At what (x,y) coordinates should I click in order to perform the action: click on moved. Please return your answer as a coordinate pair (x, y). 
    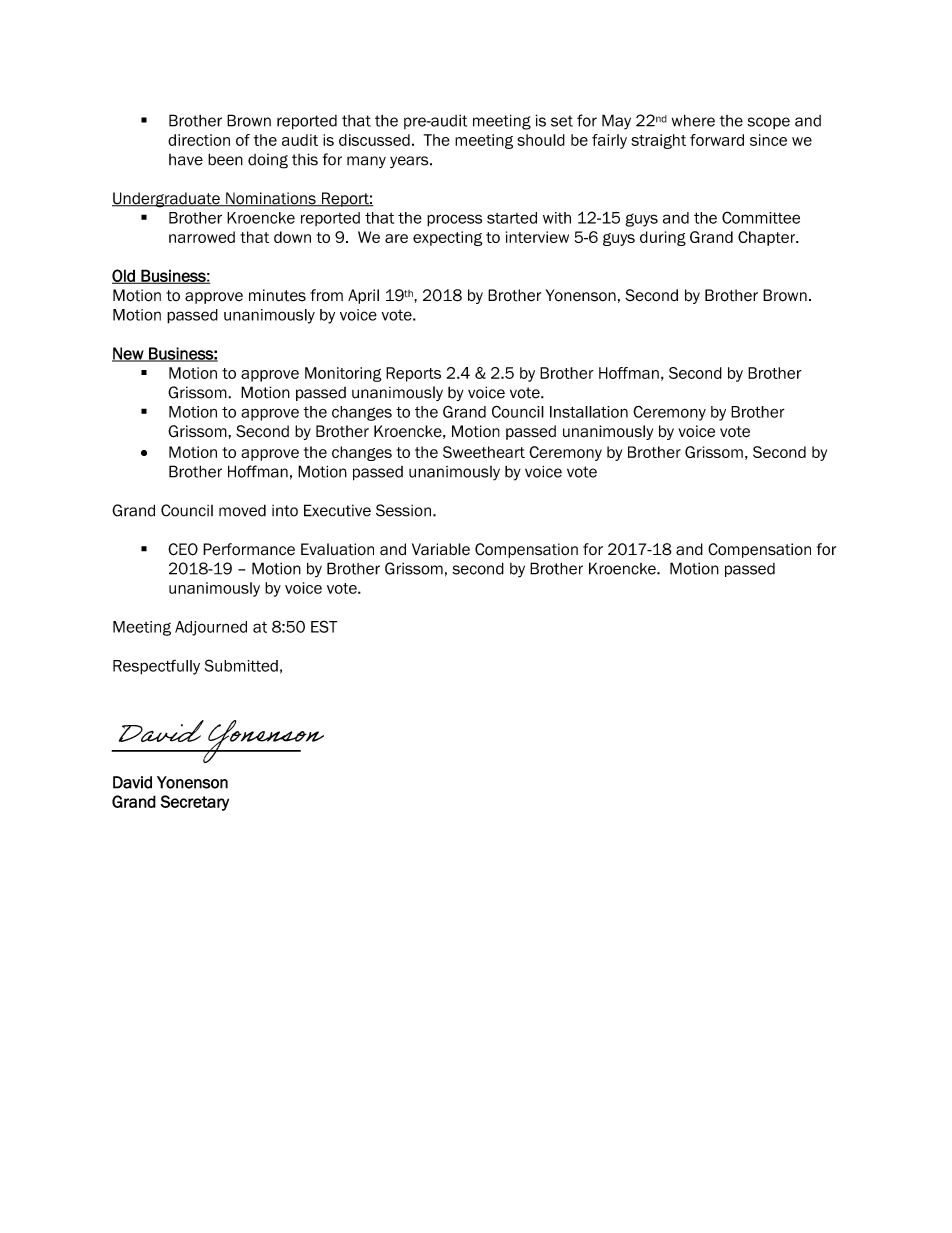
    Looking at the image, I should click on (242, 510).
